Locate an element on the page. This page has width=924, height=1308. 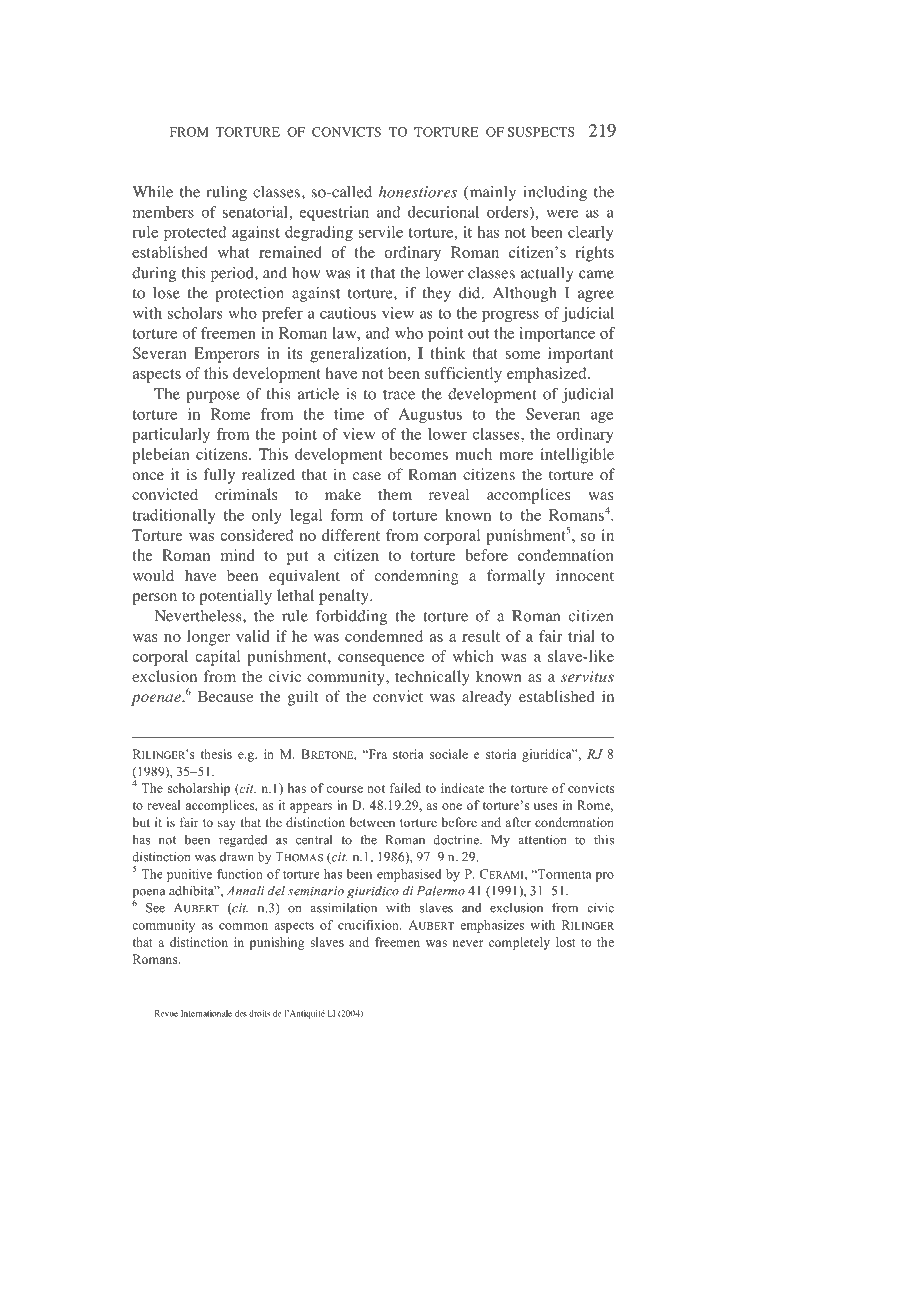
ruling is located at coordinates (226, 193).
